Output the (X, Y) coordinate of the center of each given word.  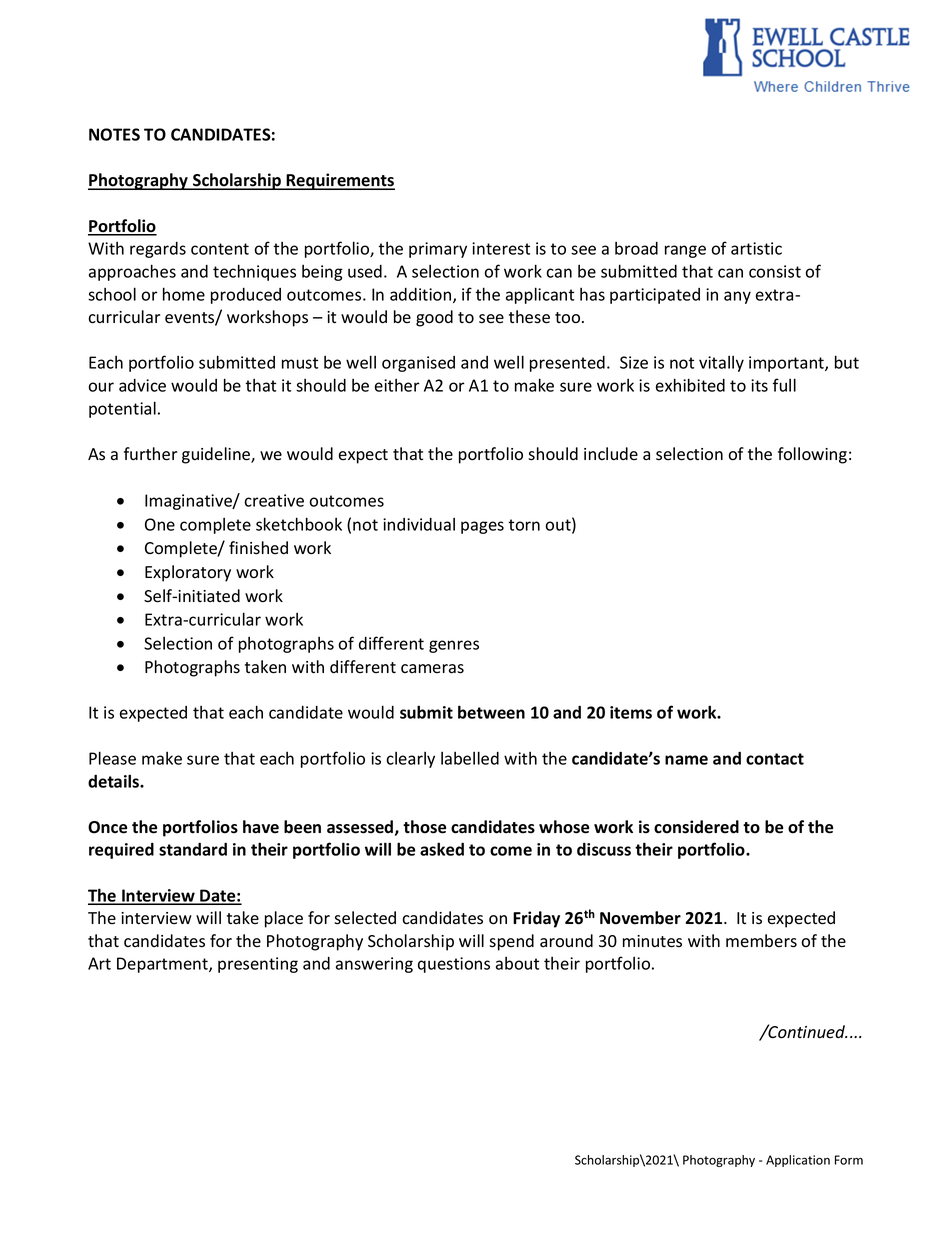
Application (798, 1161)
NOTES (114, 134)
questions (454, 965)
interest (501, 248)
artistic (756, 248)
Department (163, 965)
